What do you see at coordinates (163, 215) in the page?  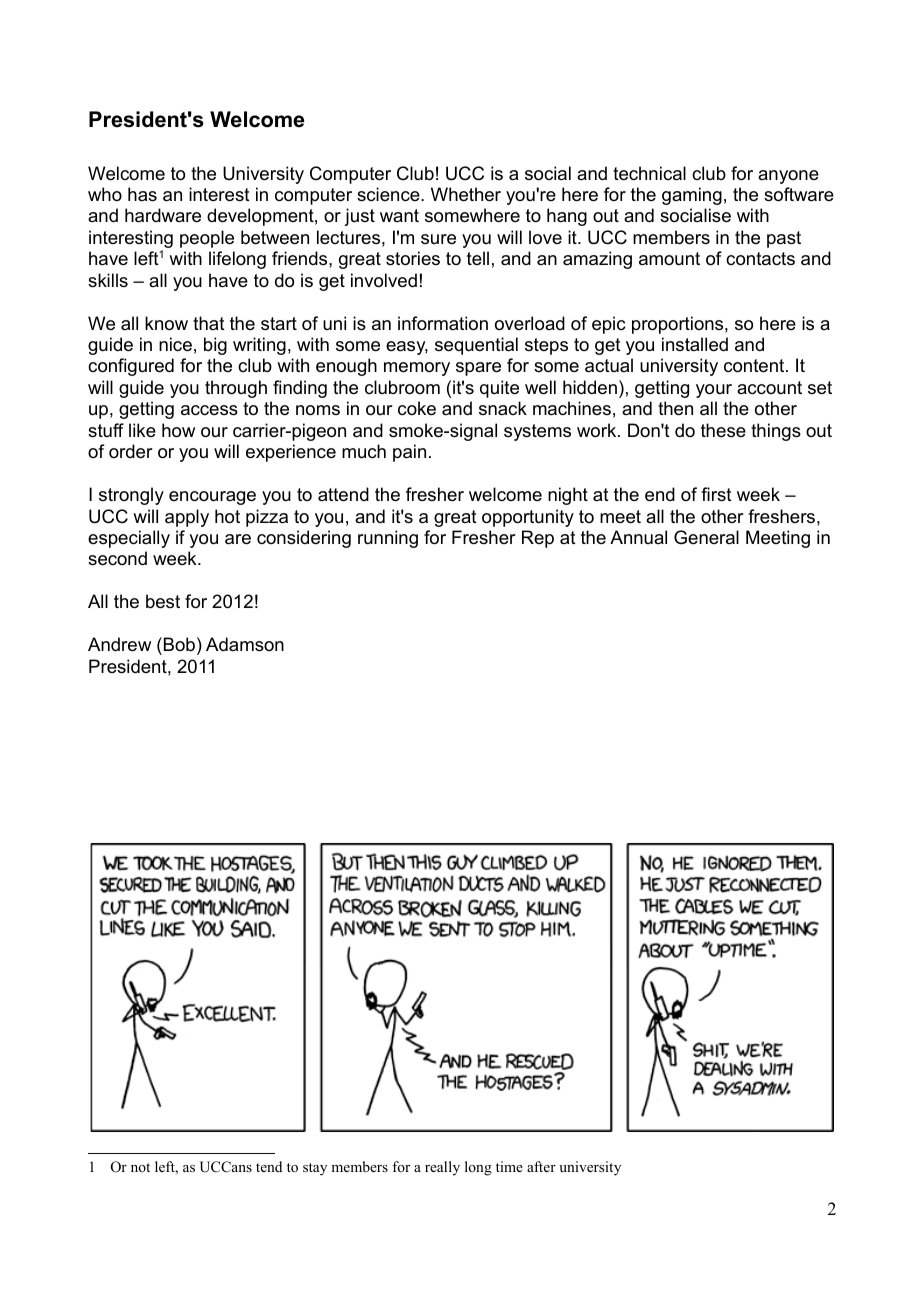 I see `hardware` at bounding box center [163, 215].
